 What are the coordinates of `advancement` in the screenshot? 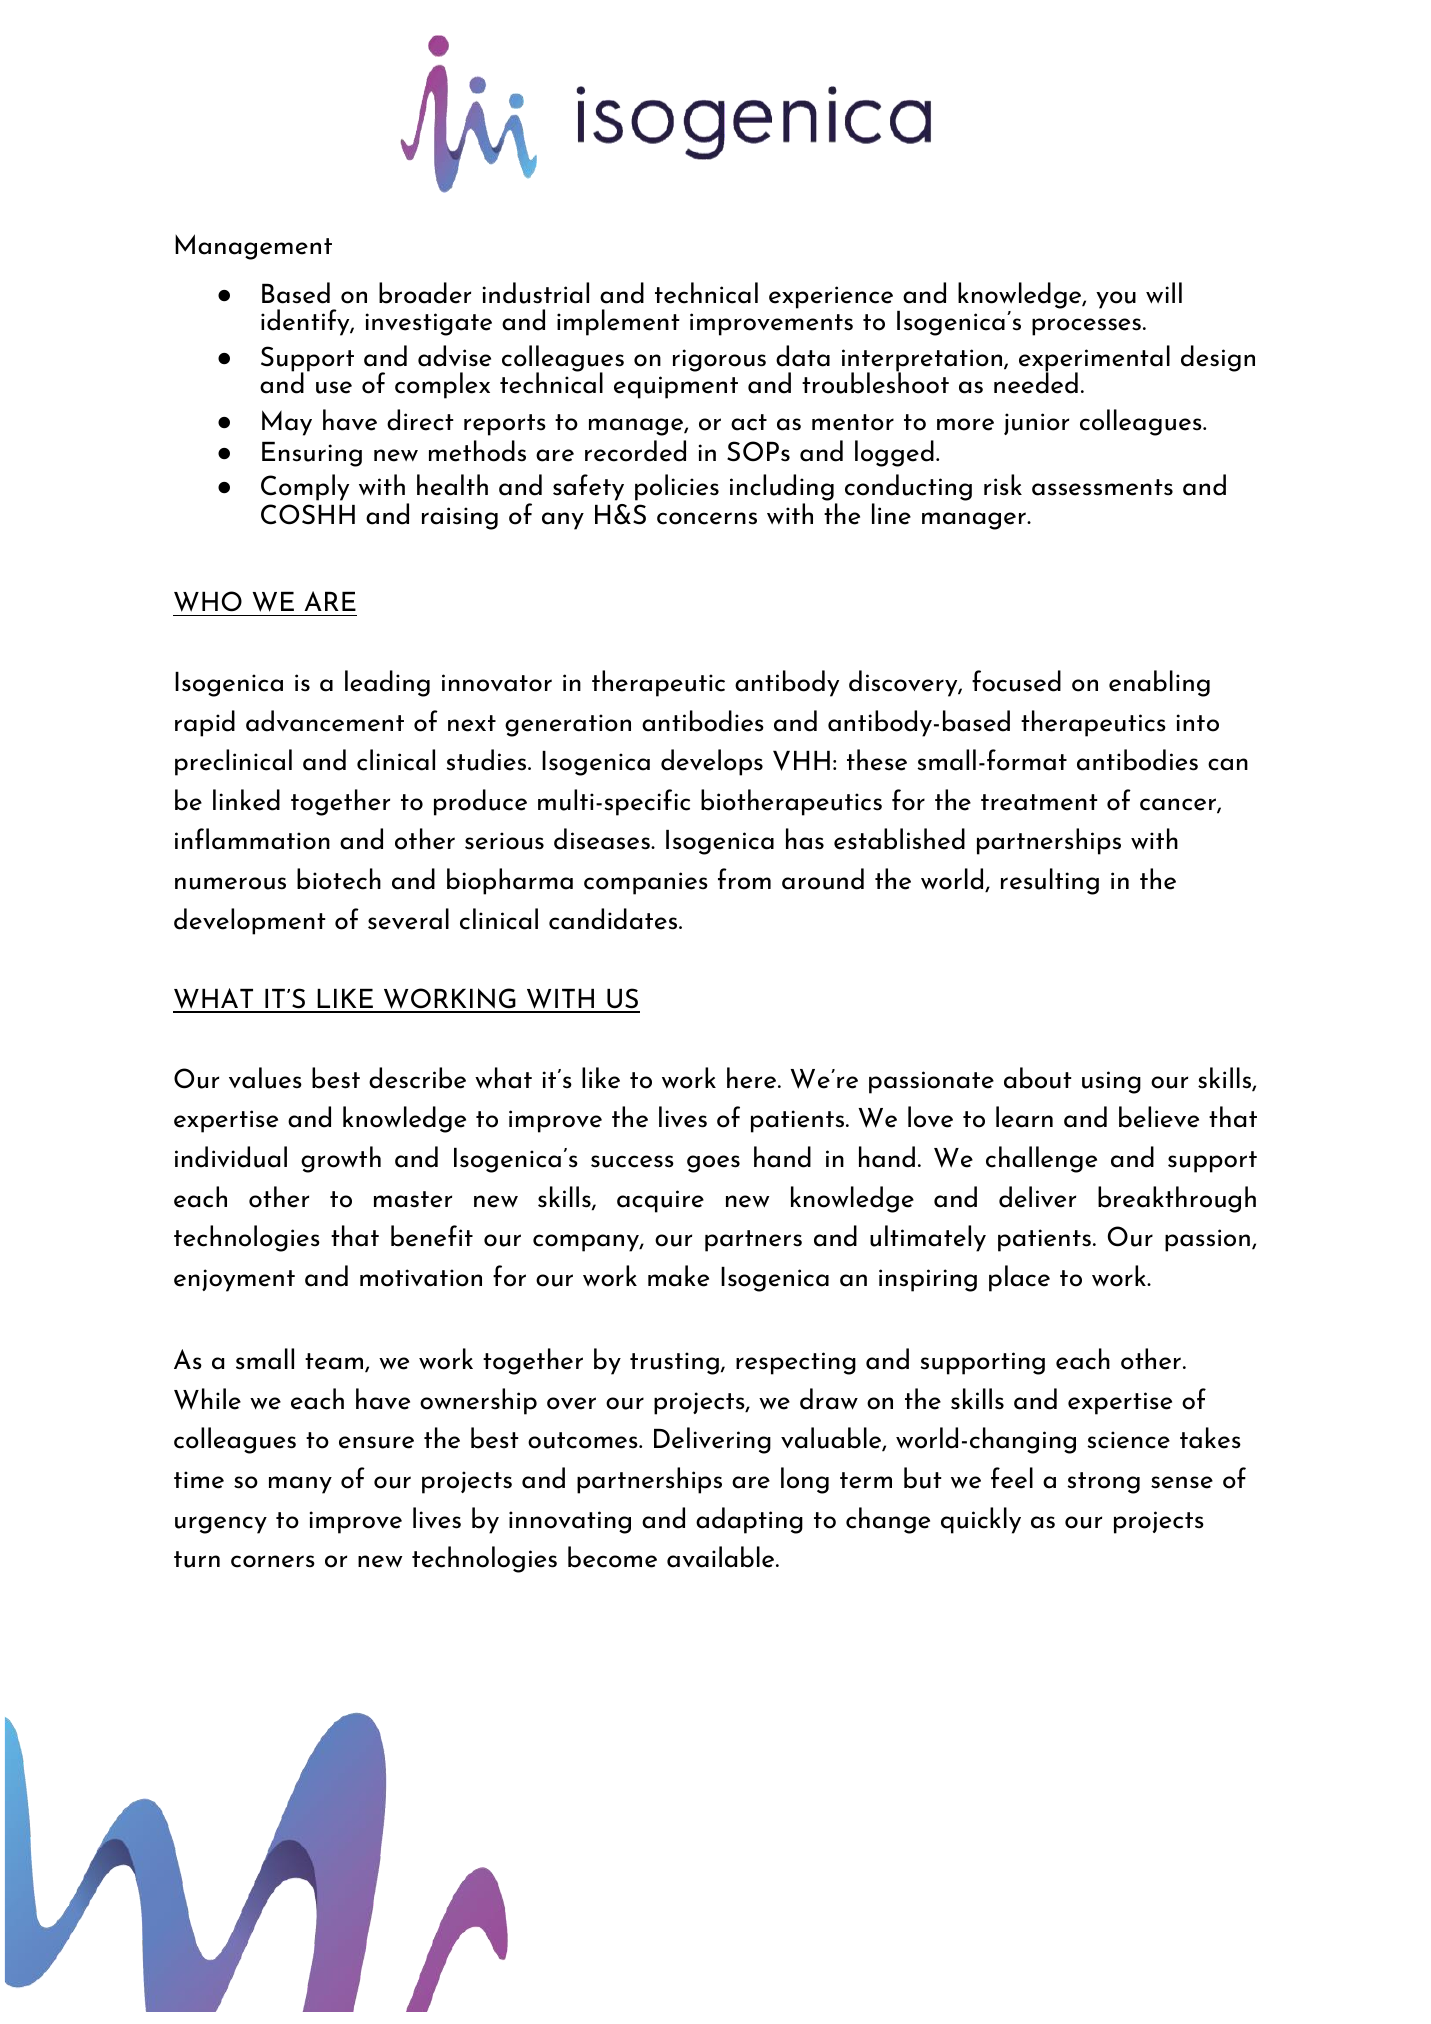 It's located at (325, 721).
